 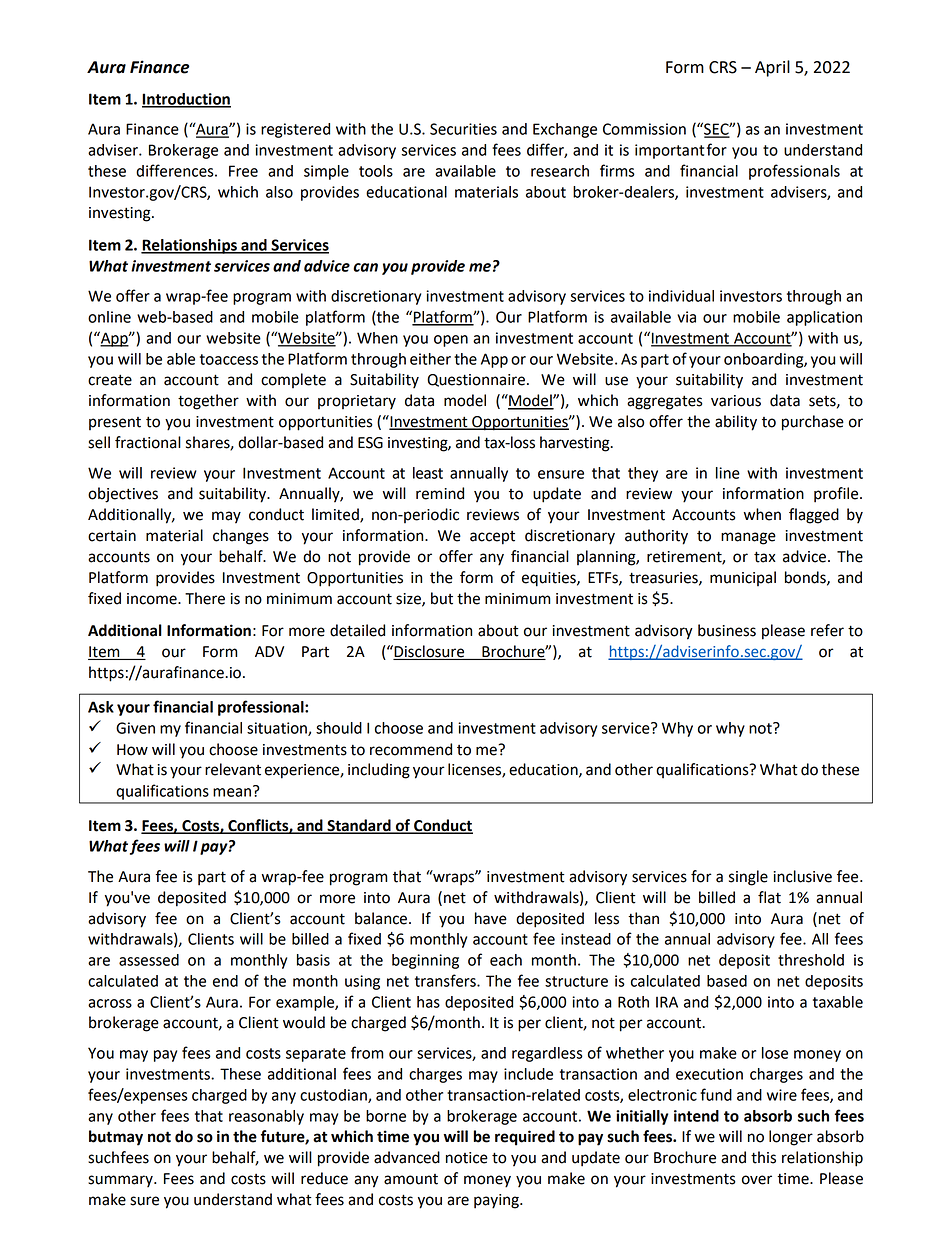 I want to click on April, so click(x=772, y=68).
